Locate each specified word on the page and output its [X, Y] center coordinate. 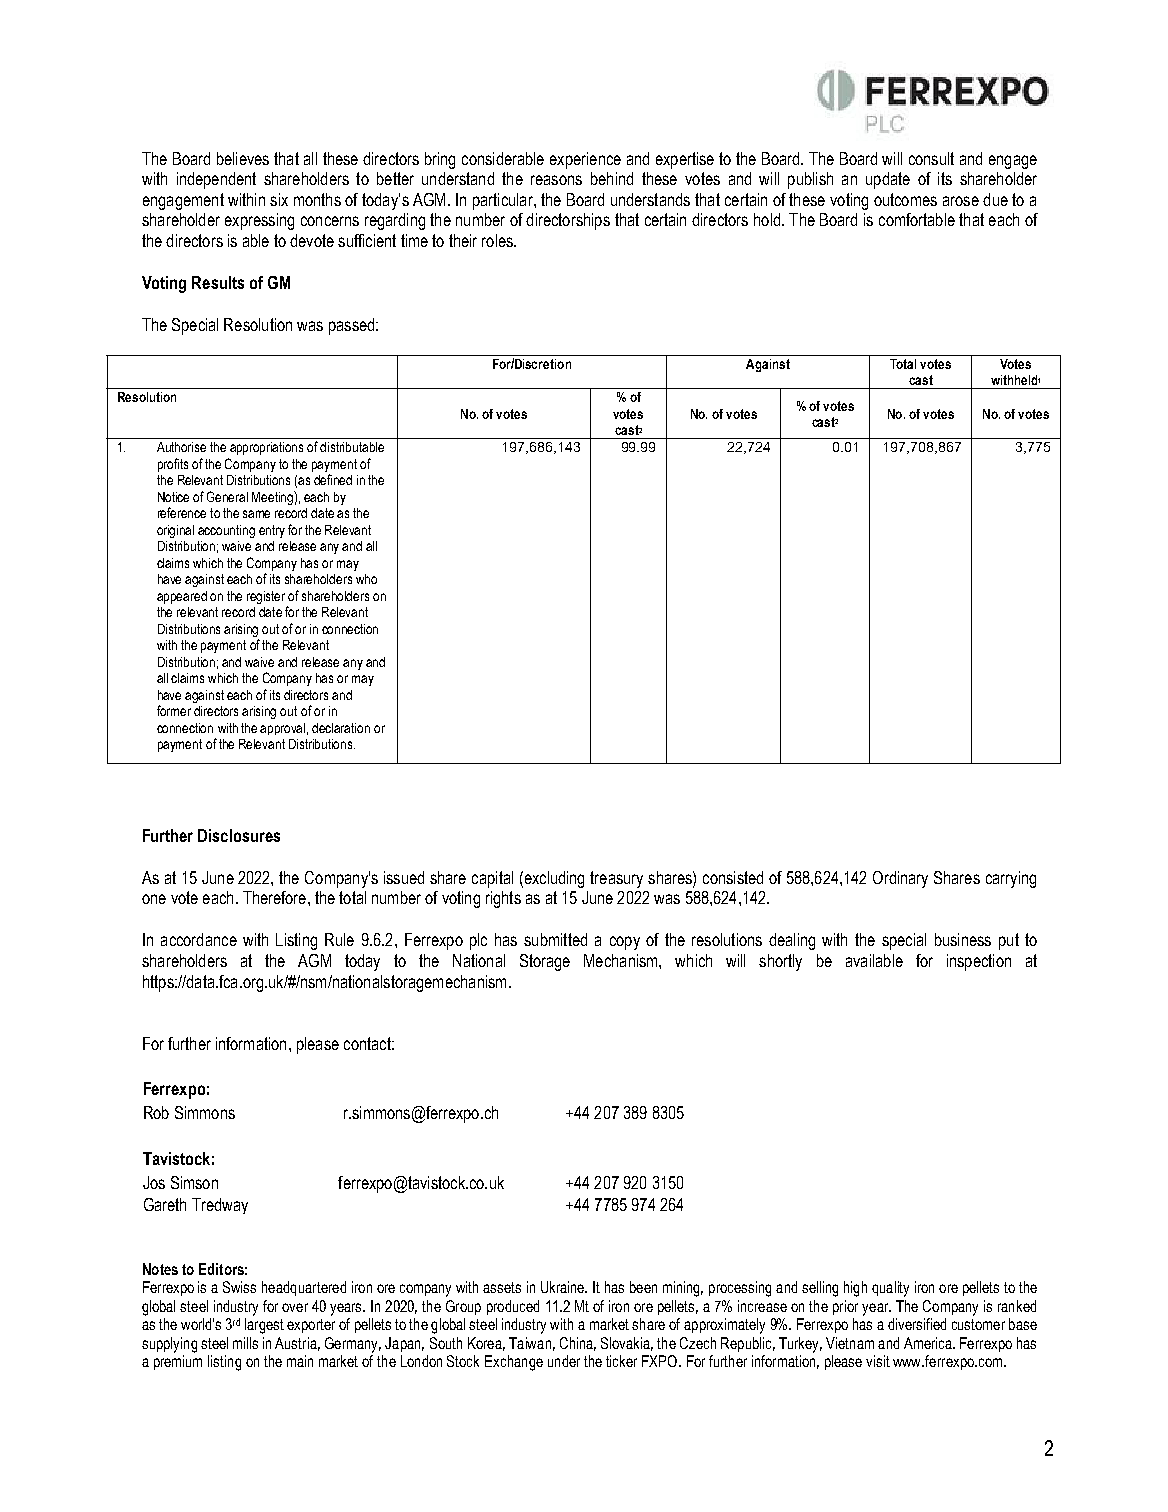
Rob [156, 1112]
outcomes [905, 199]
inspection [979, 962]
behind [612, 178]
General [227, 496]
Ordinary [900, 879]
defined [333, 479]
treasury [616, 879]
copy [625, 943]
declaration [341, 728]
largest [264, 1326]
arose [961, 201]
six [279, 199]
